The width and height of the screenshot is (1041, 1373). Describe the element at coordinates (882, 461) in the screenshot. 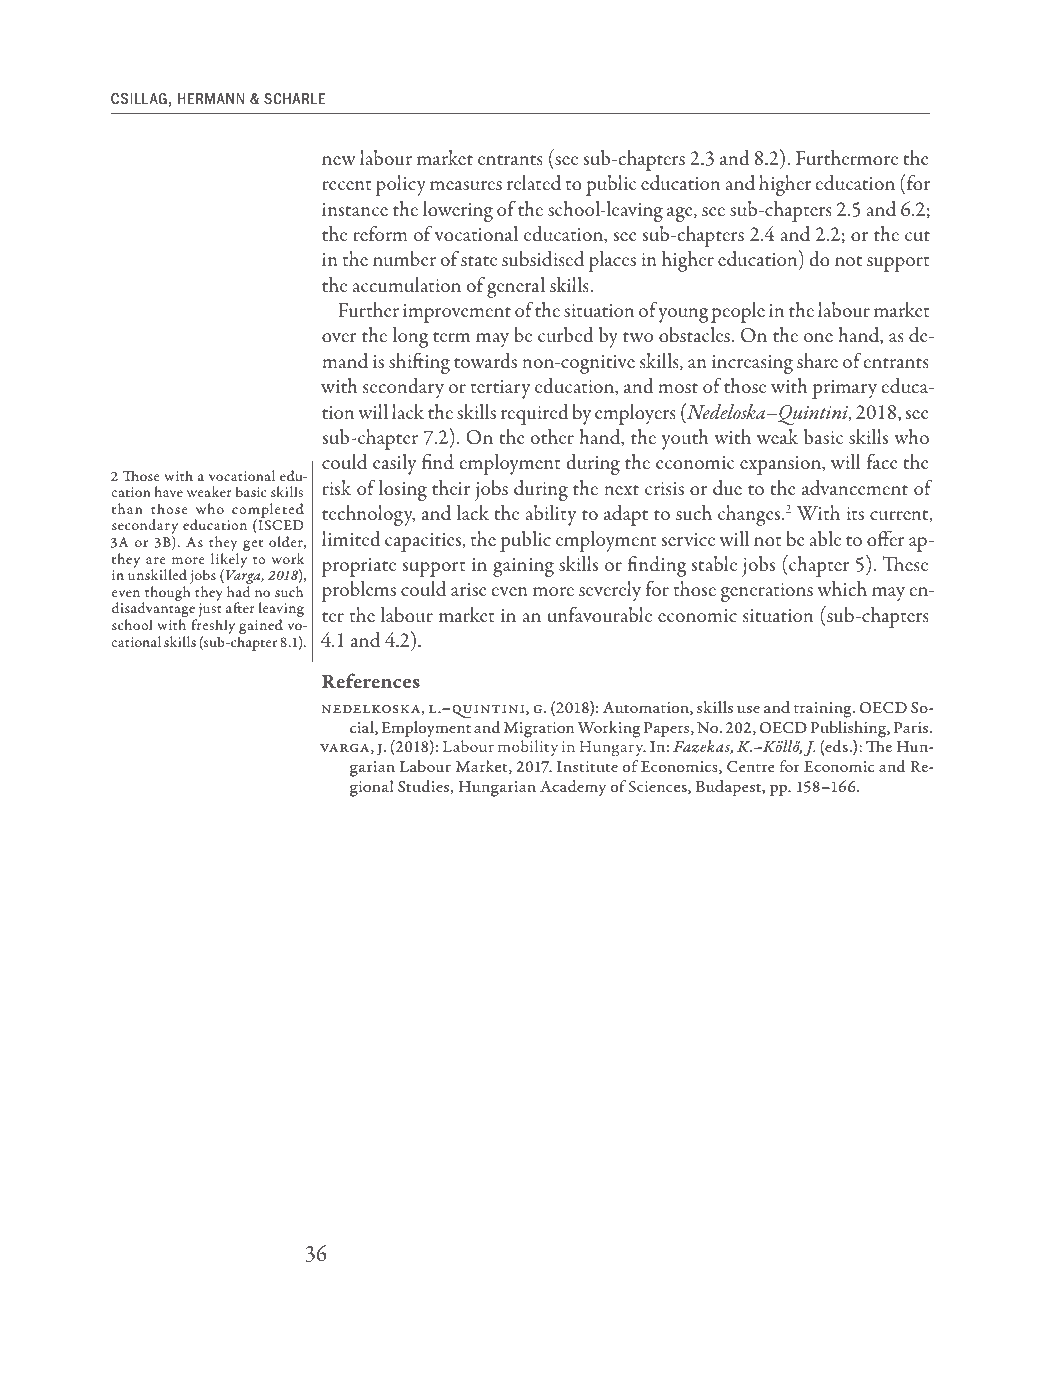

I see `face` at that location.
